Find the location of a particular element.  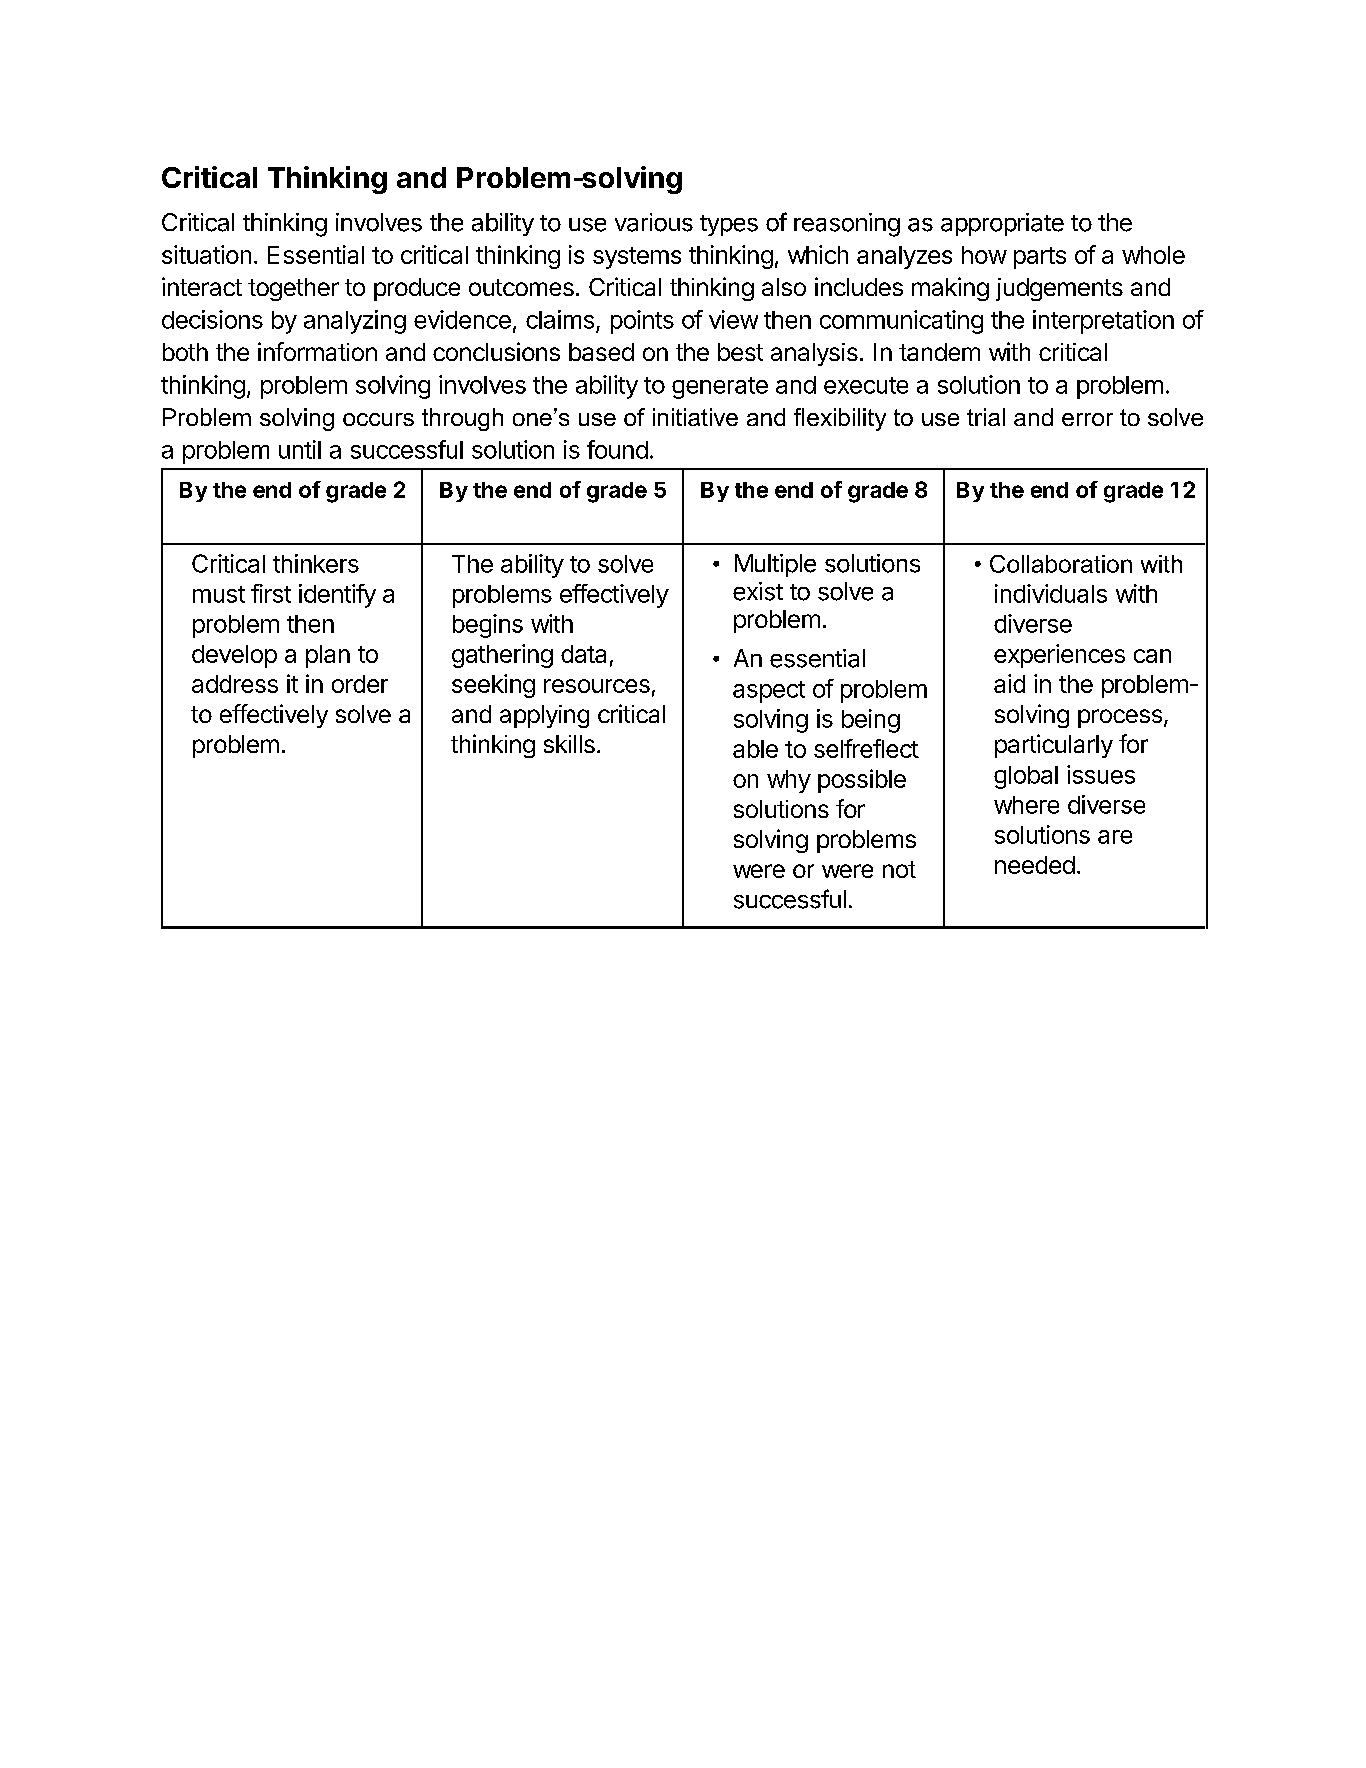

systems is located at coordinates (637, 258).
